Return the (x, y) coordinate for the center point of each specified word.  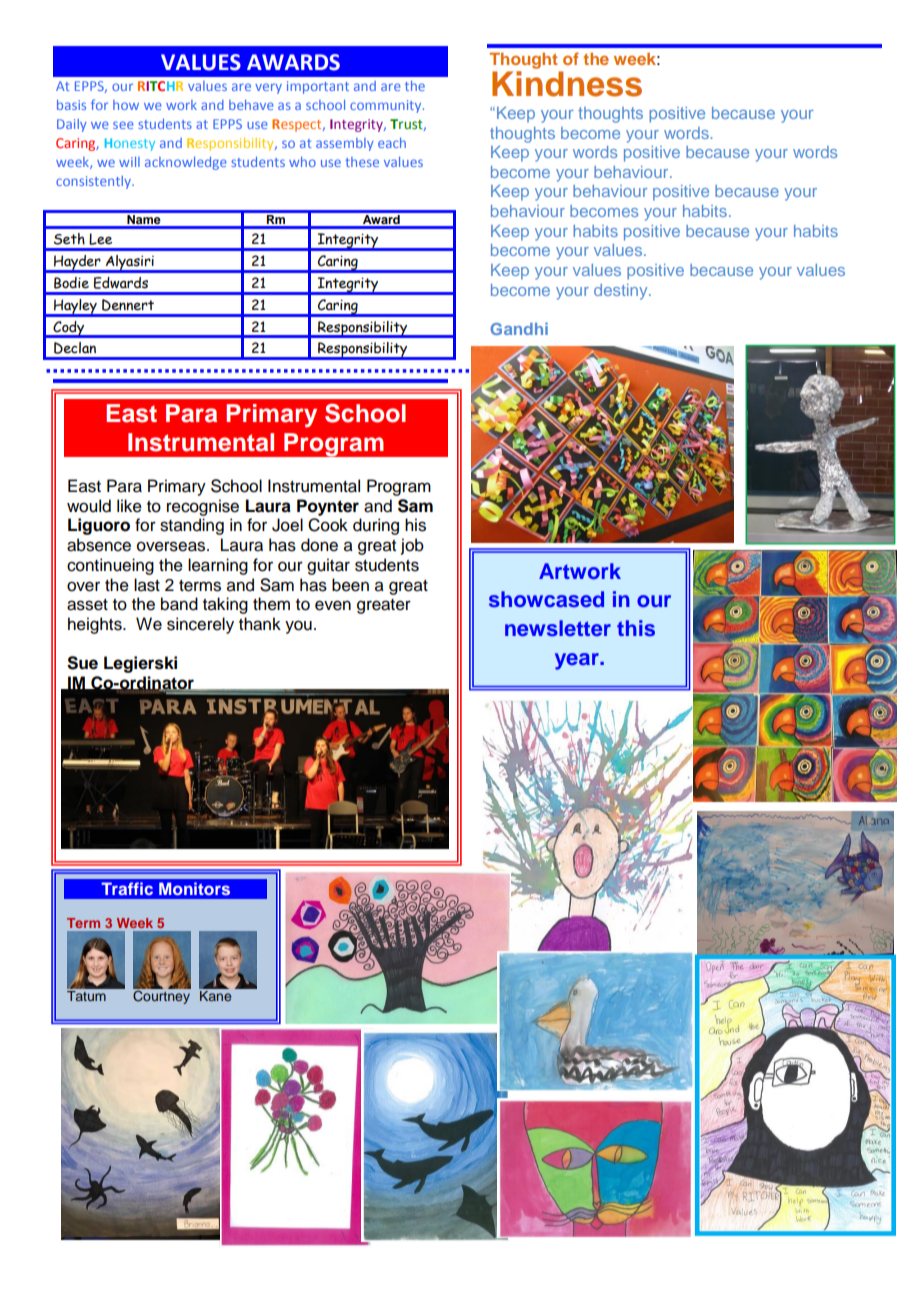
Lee (100, 239)
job (412, 546)
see (123, 125)
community (387, 106)
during (376, 526)
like (129, 506)
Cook (328, 525)
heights (96, 625)
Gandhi (519, 328)
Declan (75, 348)
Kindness (567, 82)
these (362, 162)
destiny (622, 292)
